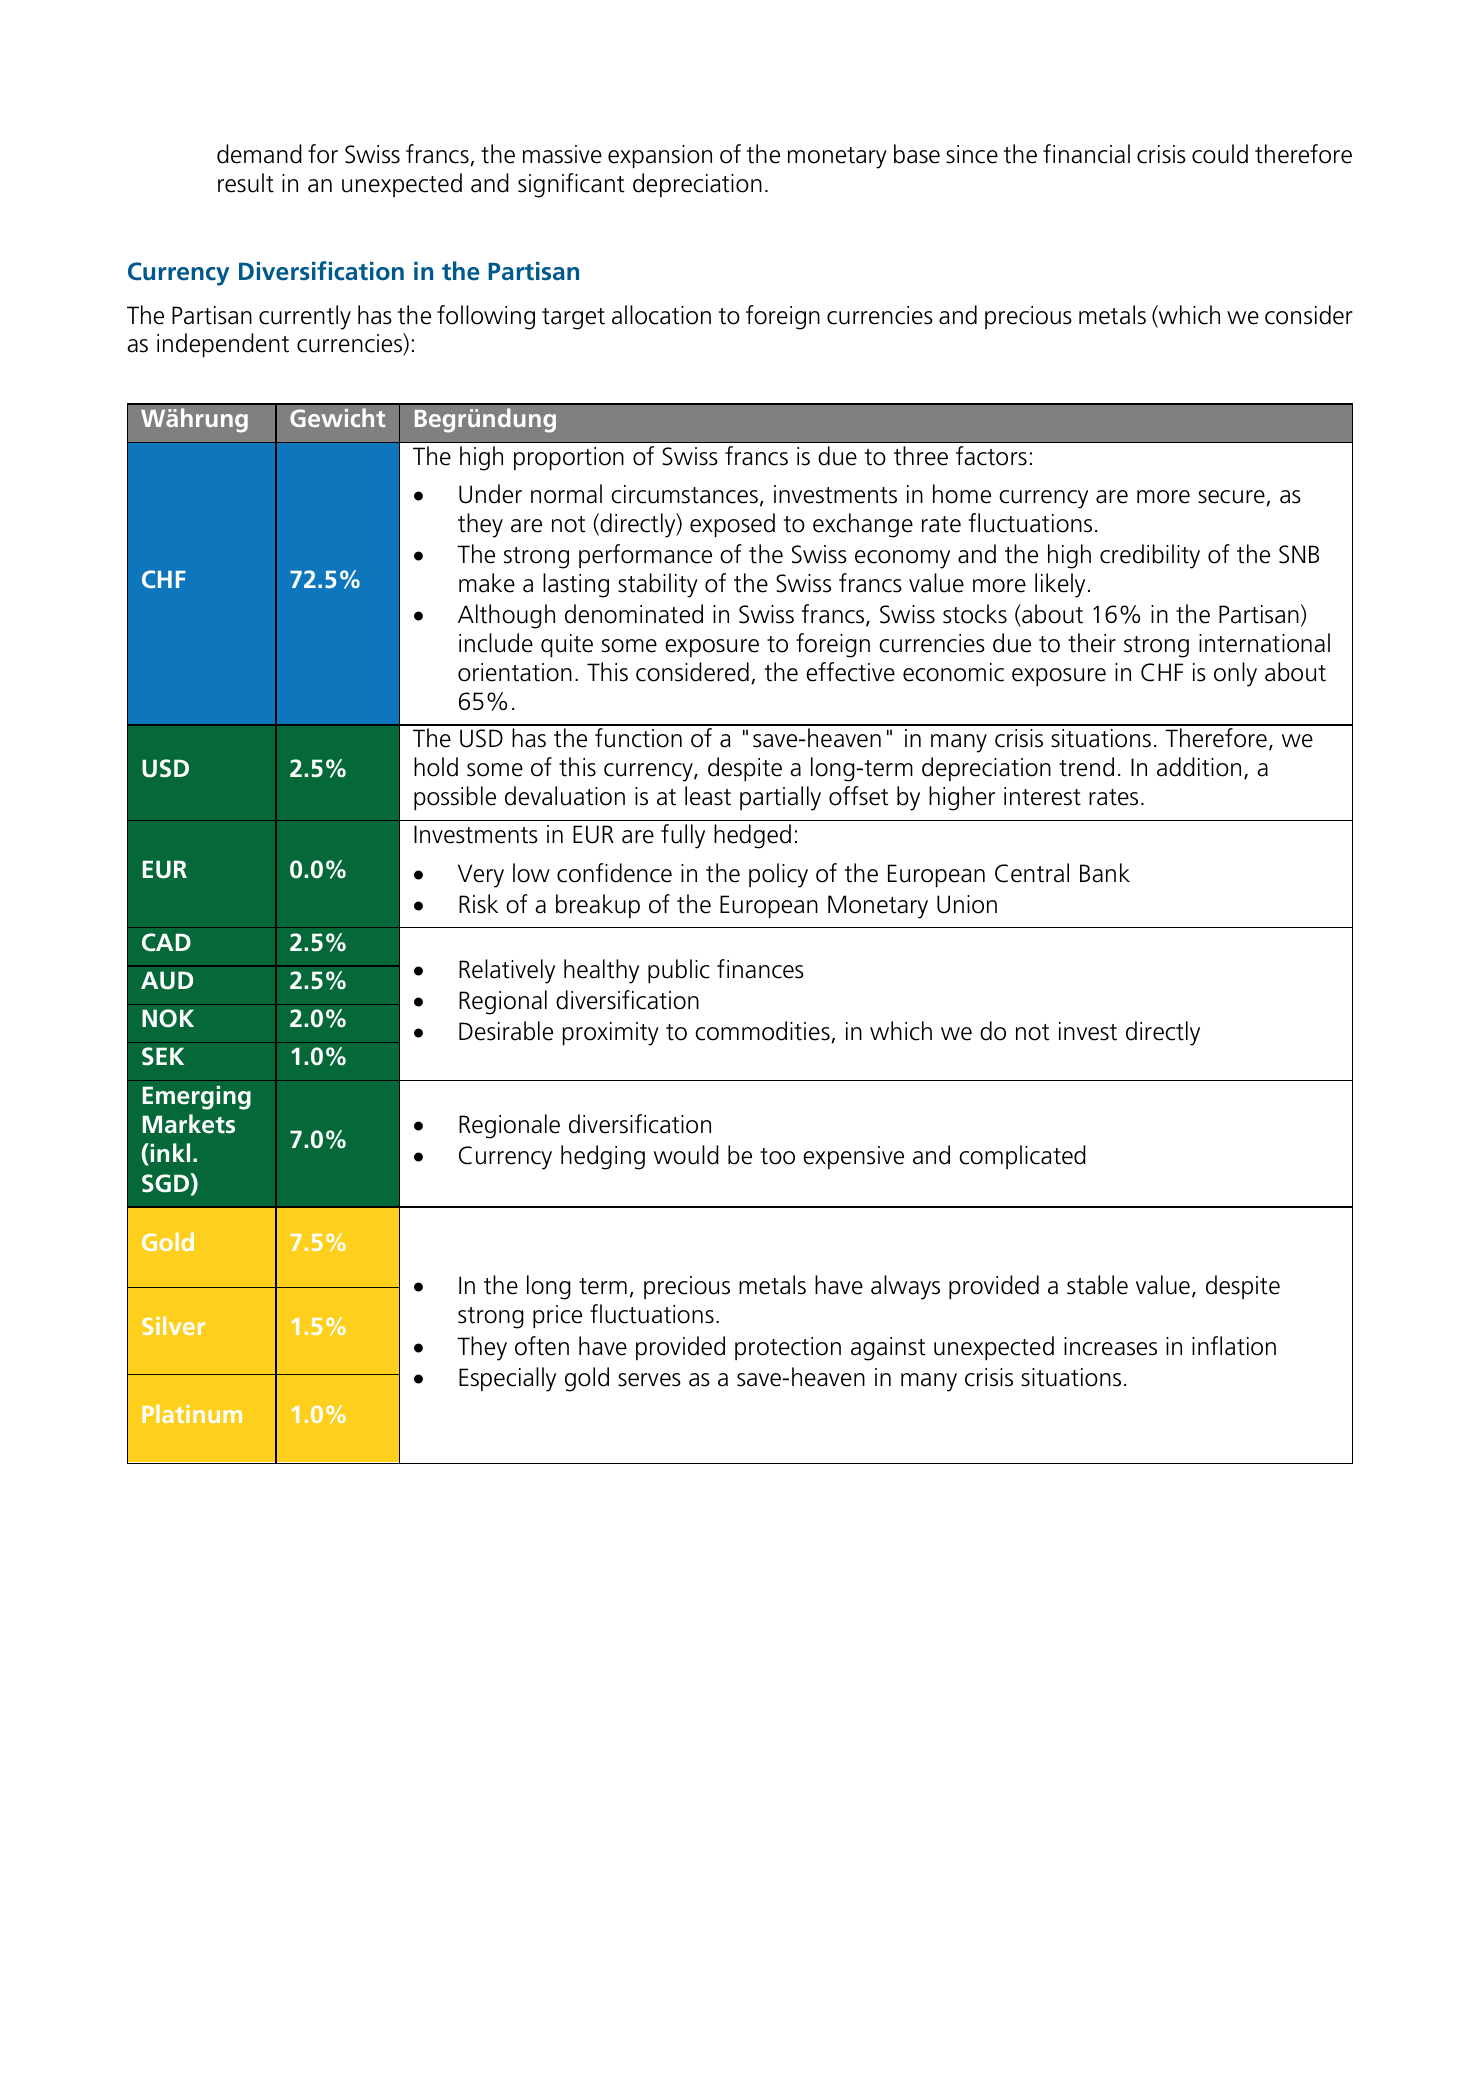 This document has height=2093, width=1480. What do you see at coordinates (246, 183) in the document?
I see `result` at bounding box center [246, 183].
